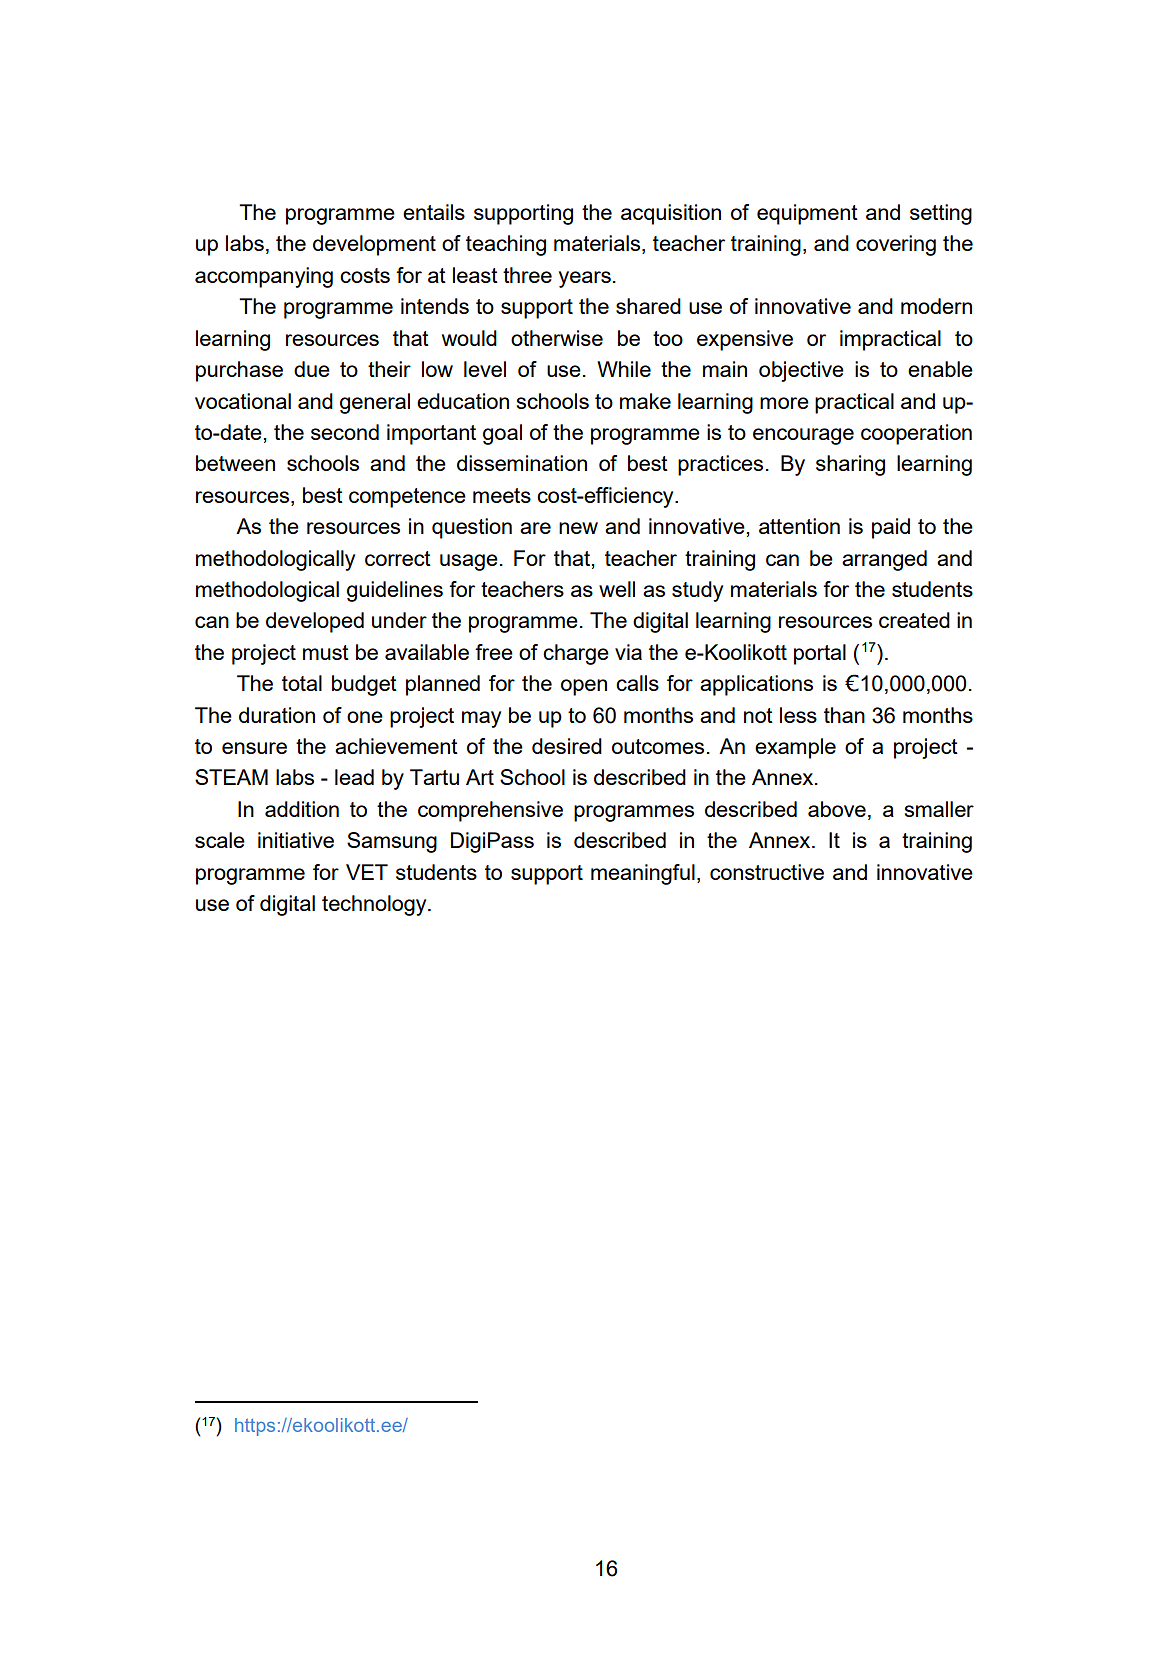  What do you see at coordinates (302, 683) in the screenshot?
I see `total` at bounding box center [302, 683].
